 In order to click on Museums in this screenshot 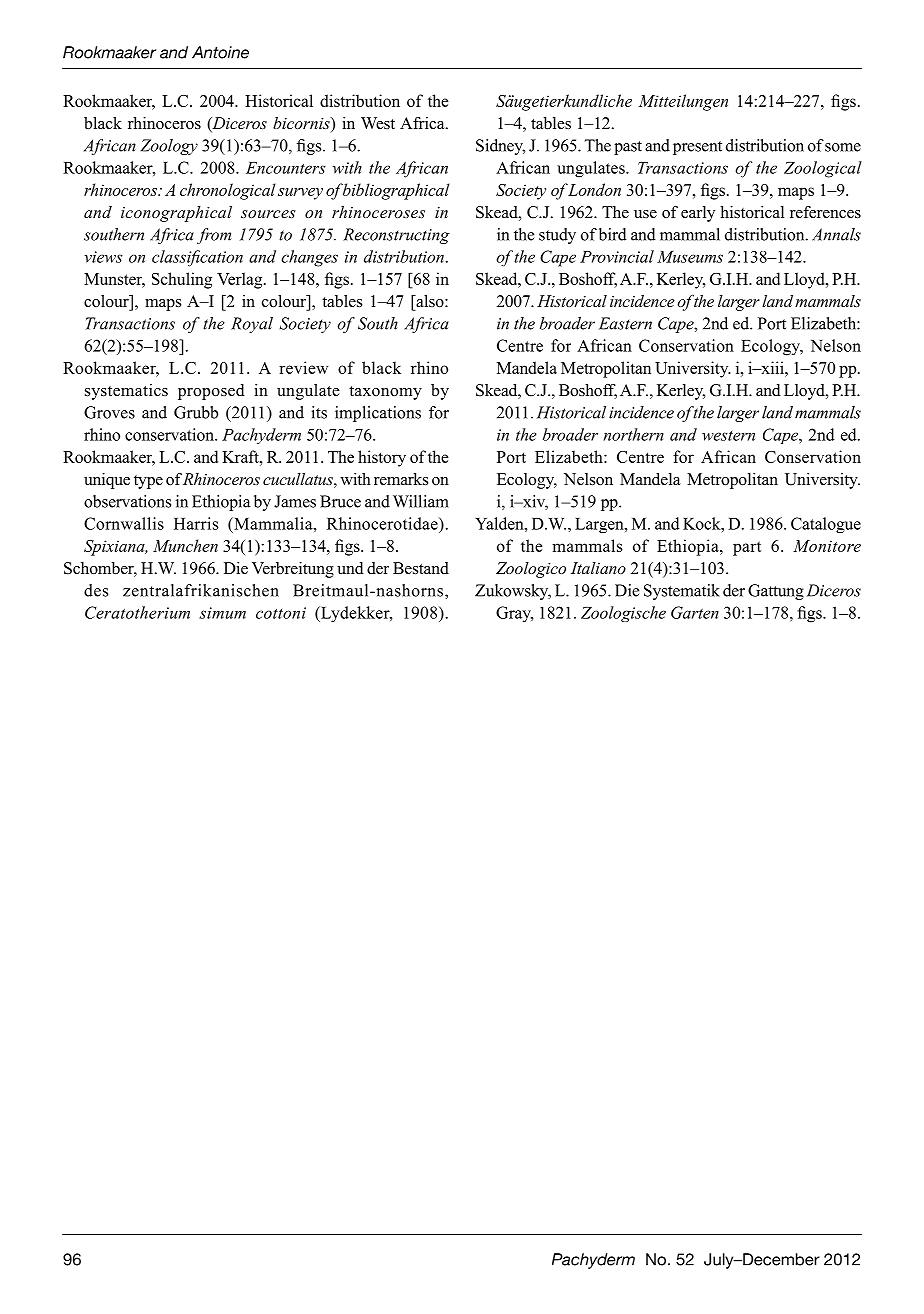, I will do `click(690, 257)`.
